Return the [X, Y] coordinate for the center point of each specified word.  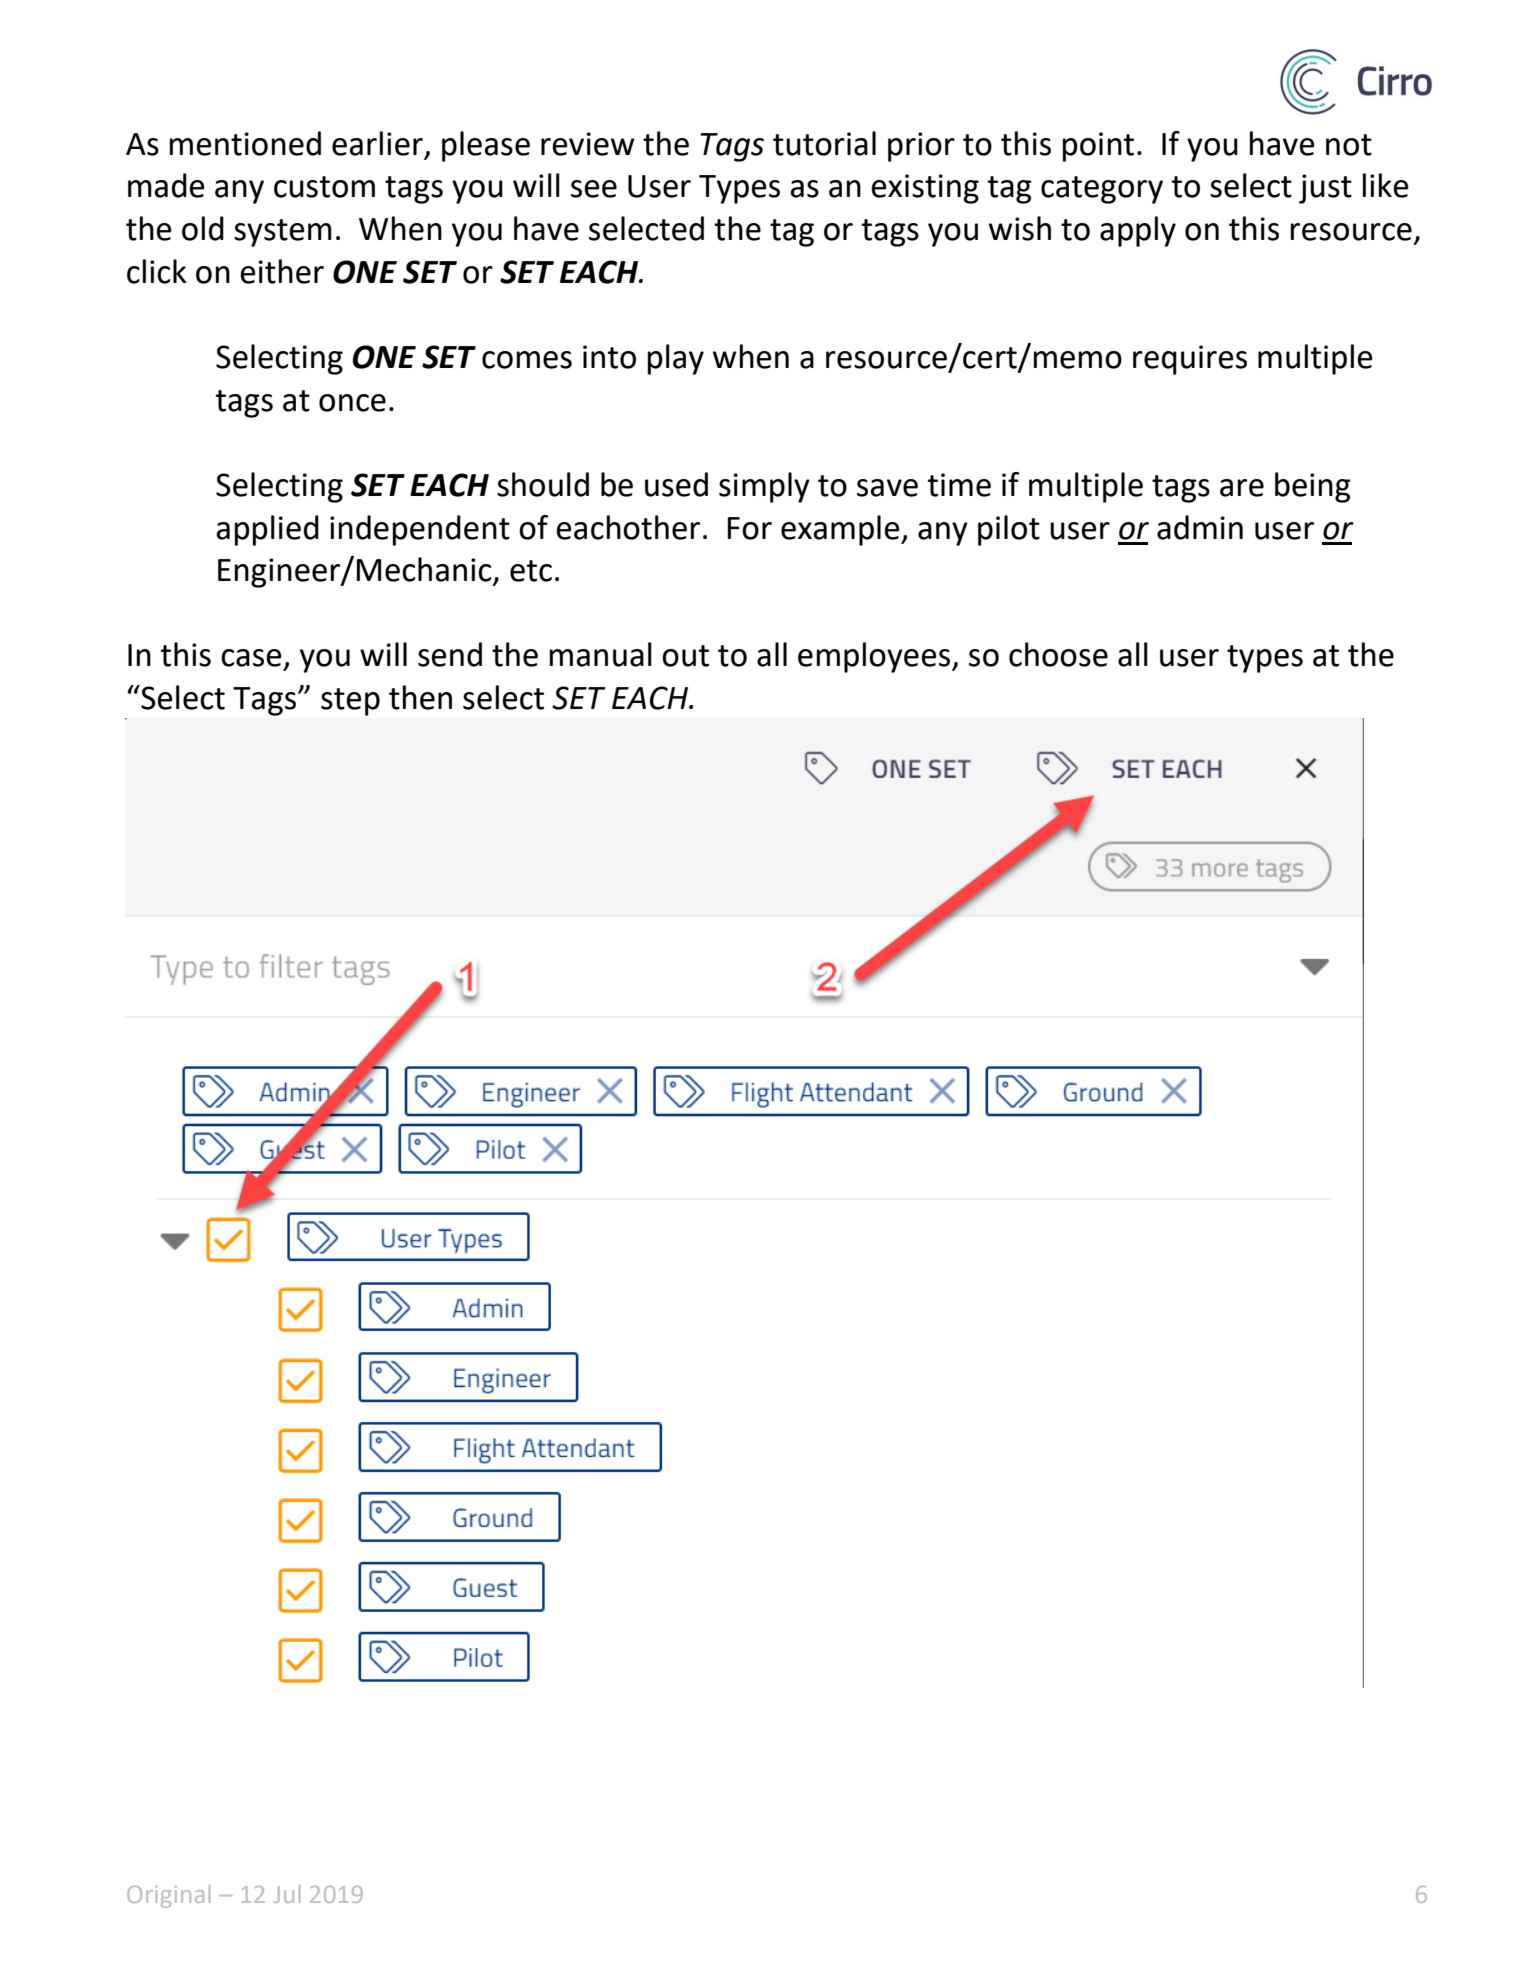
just [1325, 189]
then [420, 697]
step [350, 702]
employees [874, 657]
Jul [287, 1894]
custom [324, 187]
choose [1058, 654]
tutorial [824, 143]
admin [1200, 527]
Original [168, 1896]
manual [601, 654]
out [685, 656]
